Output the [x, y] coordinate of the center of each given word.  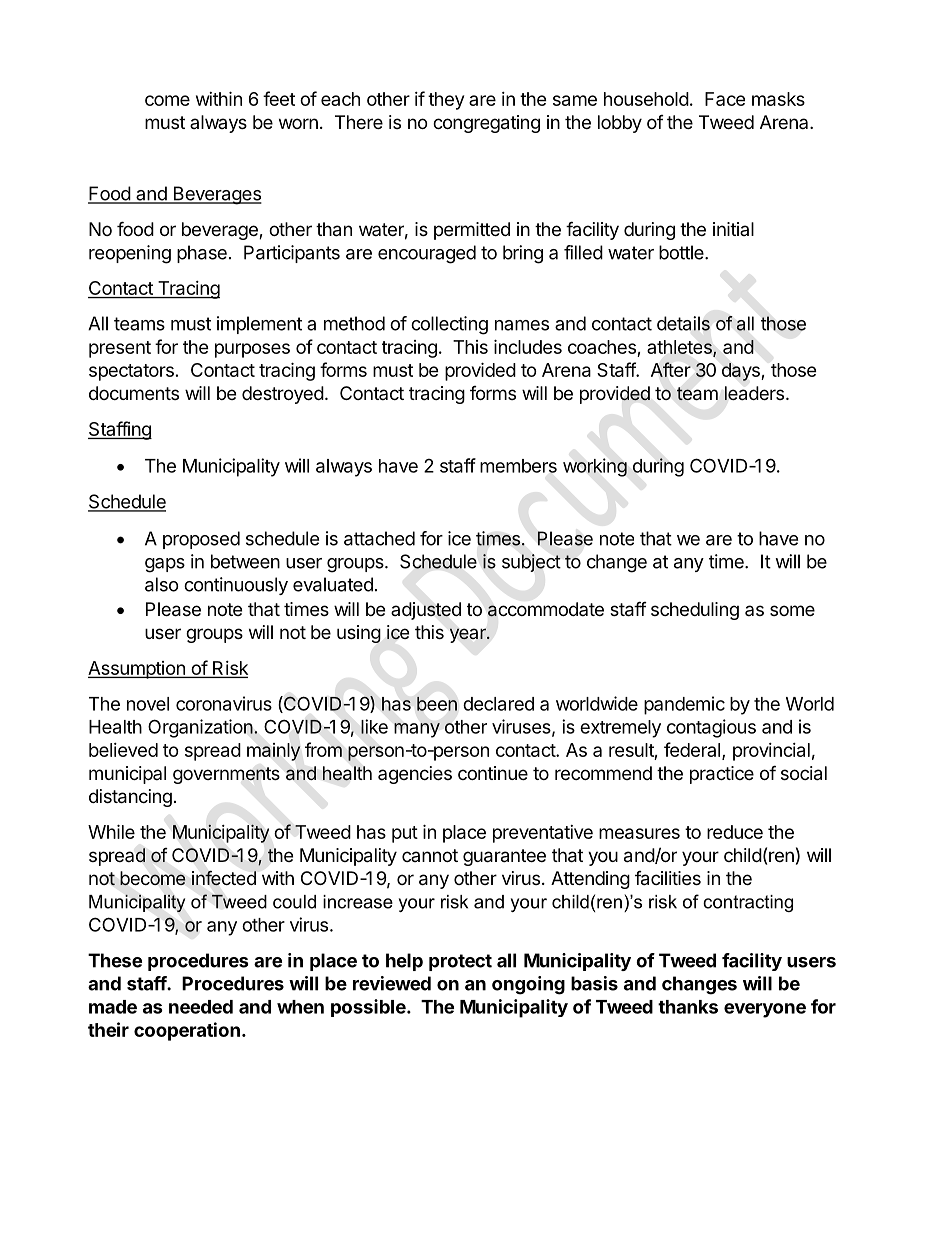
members [518, 466]
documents [134, 393]
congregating [486, 124]
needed [201, 1007]
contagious [711, 728]
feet [279, 98]
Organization [200, 728]
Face [725, 99]
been [437, 704]
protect [460, 962]
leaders [754, 393]
